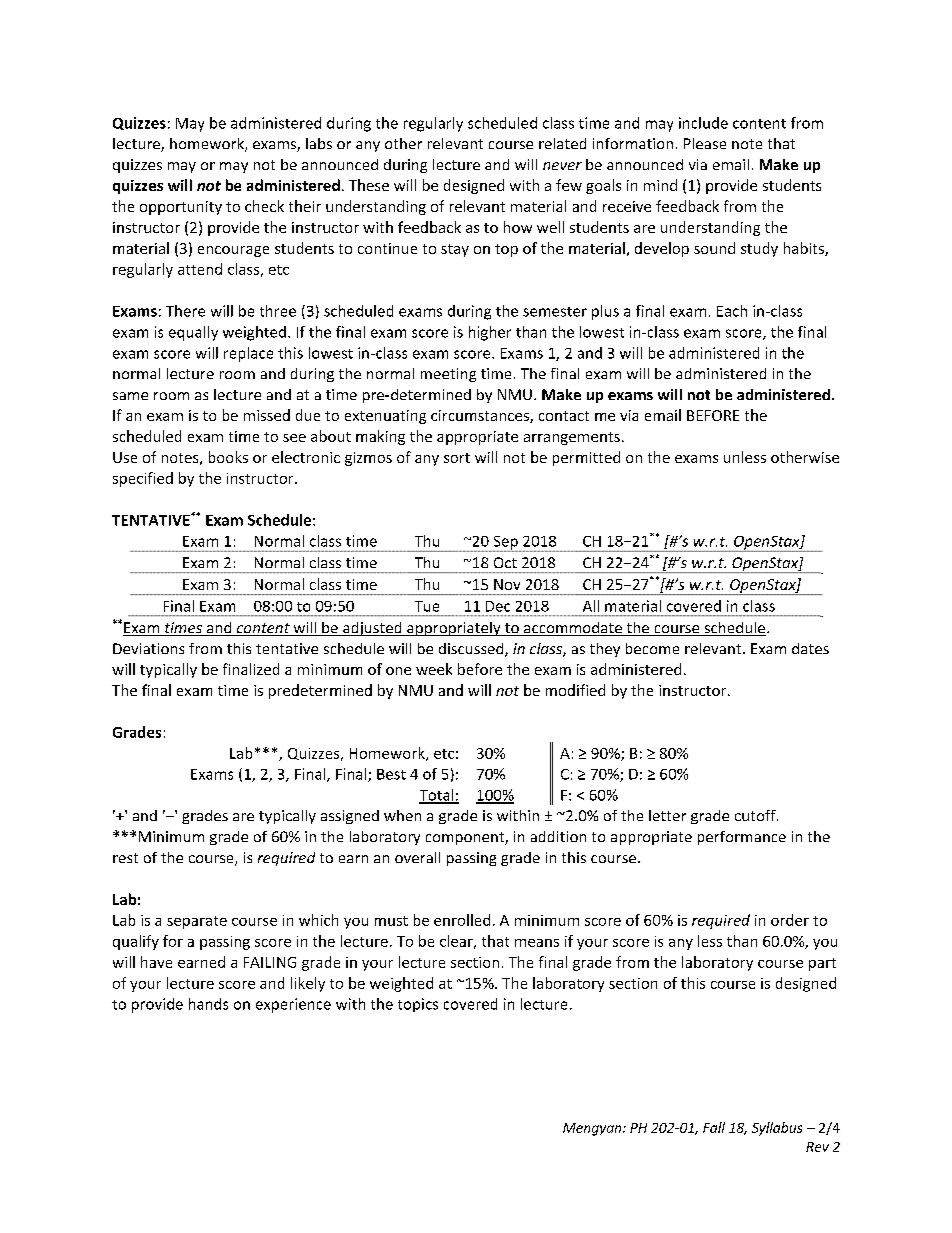 This document has height=1233, width=952. I want to click on Please, so click(705, 143).
